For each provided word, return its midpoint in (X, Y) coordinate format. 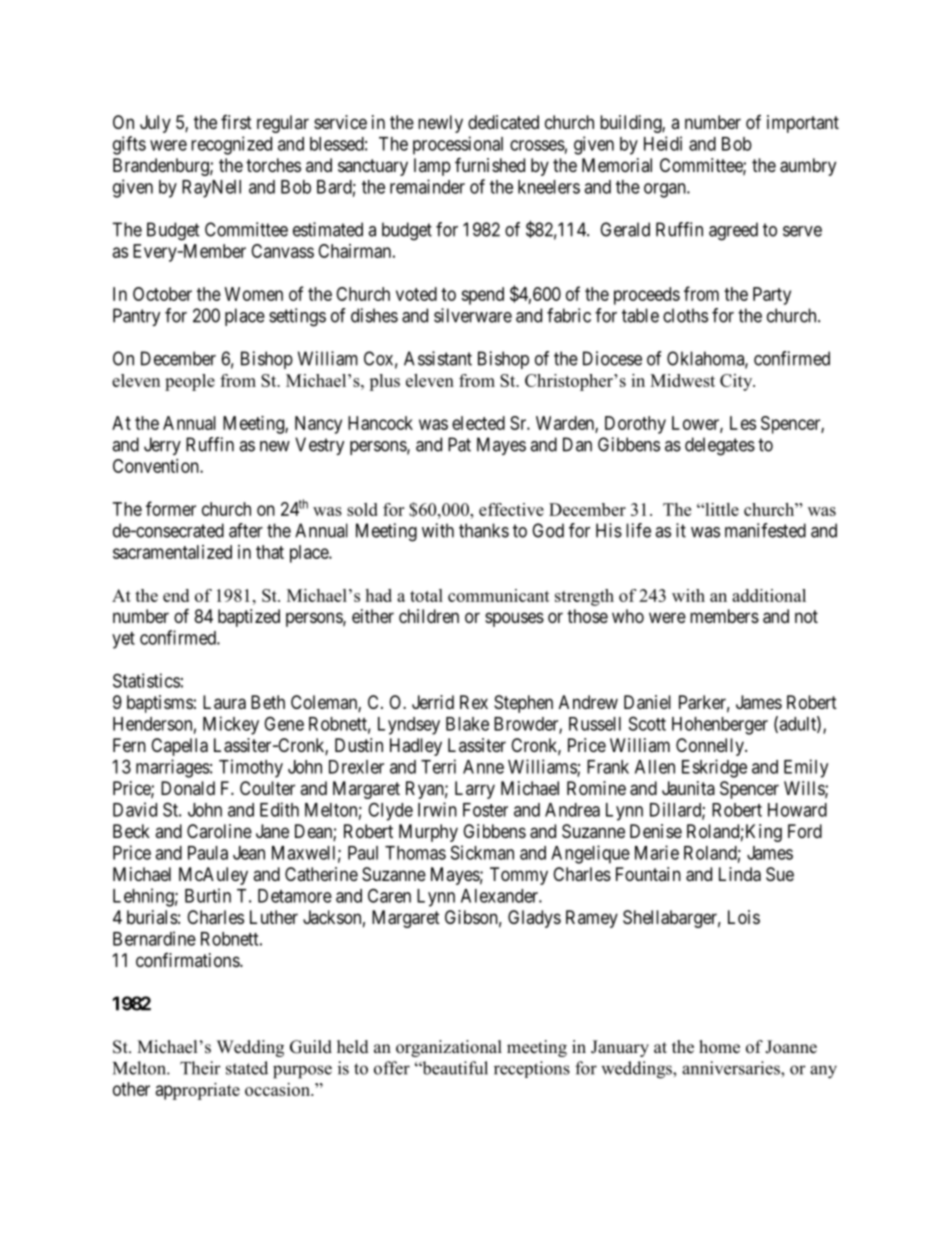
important (803, 124)
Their (200, 1068)
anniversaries (732, 1068)
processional (458, 145)
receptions (532, 1069)
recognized (231, 145)
